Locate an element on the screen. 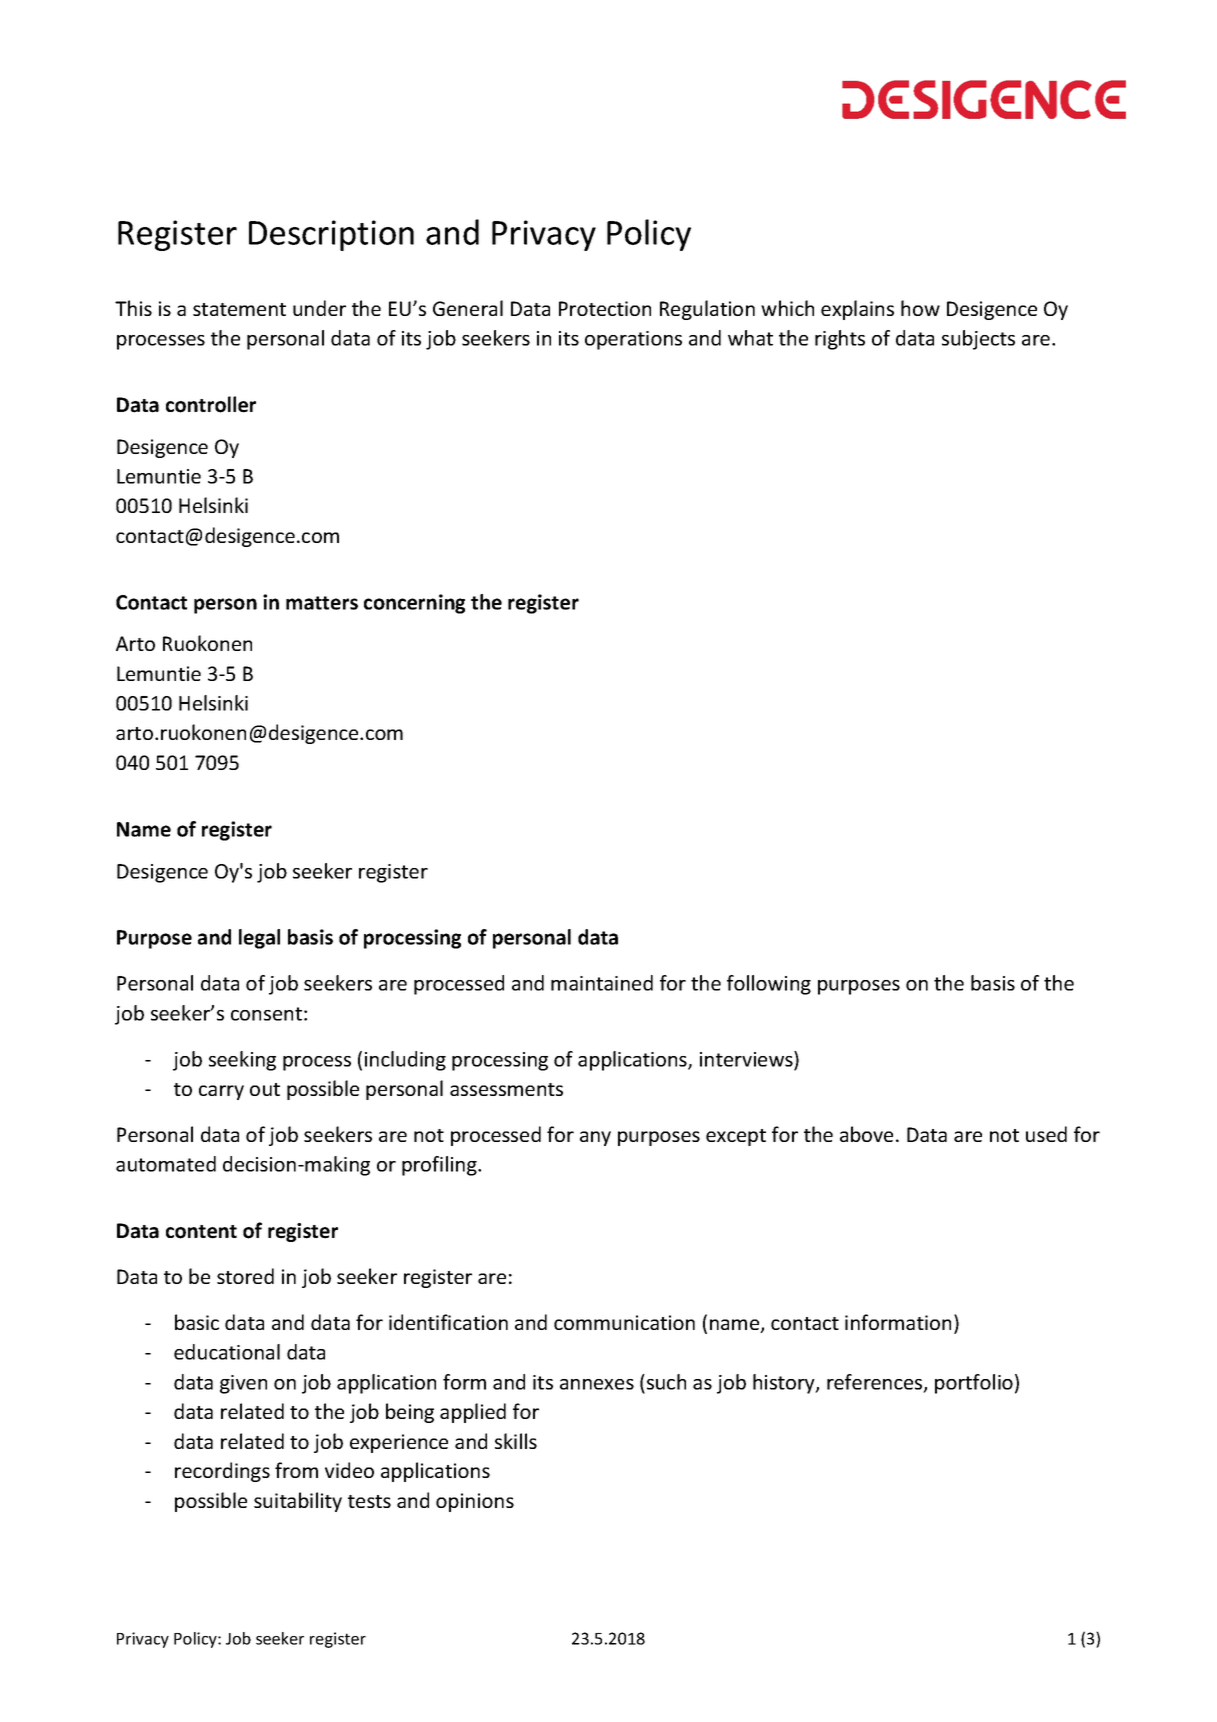  above is located at coordinates (866, 1134).
